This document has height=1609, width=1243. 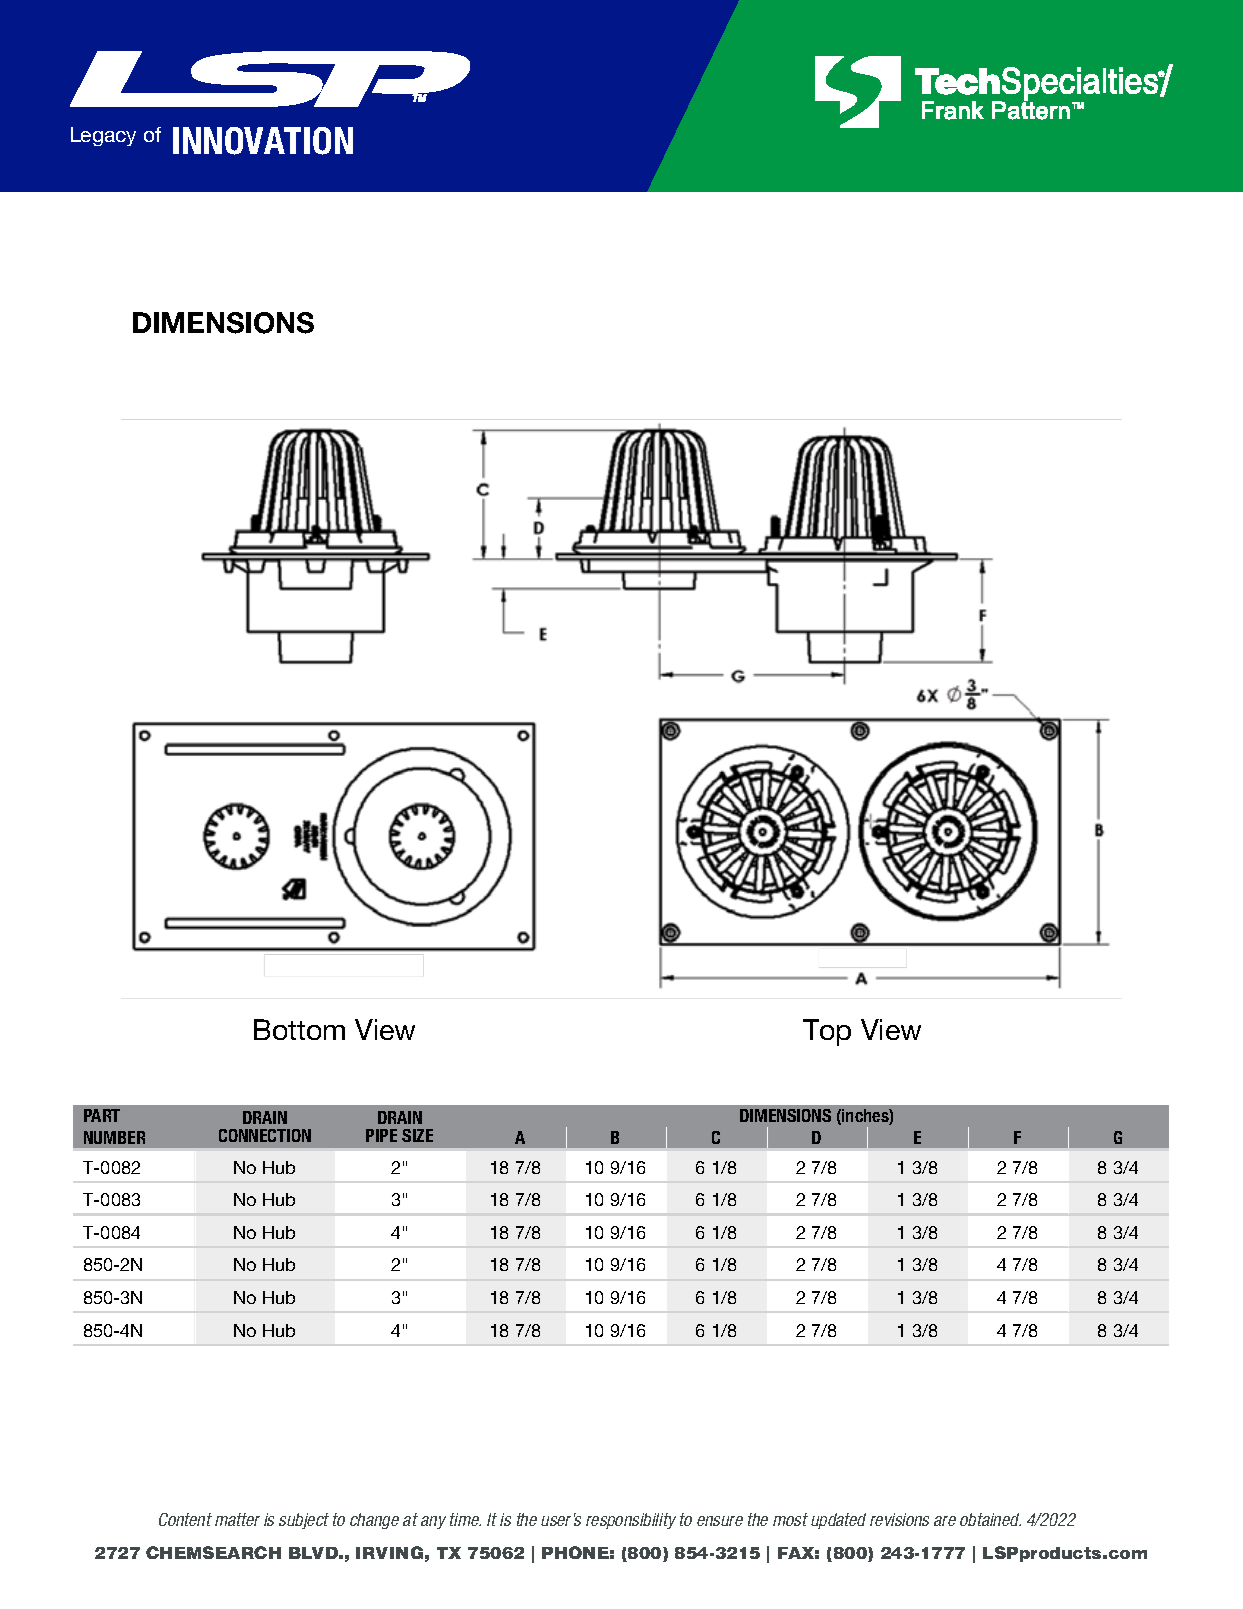 I want to click on INNOVATION, so click(x=263, y=141).
